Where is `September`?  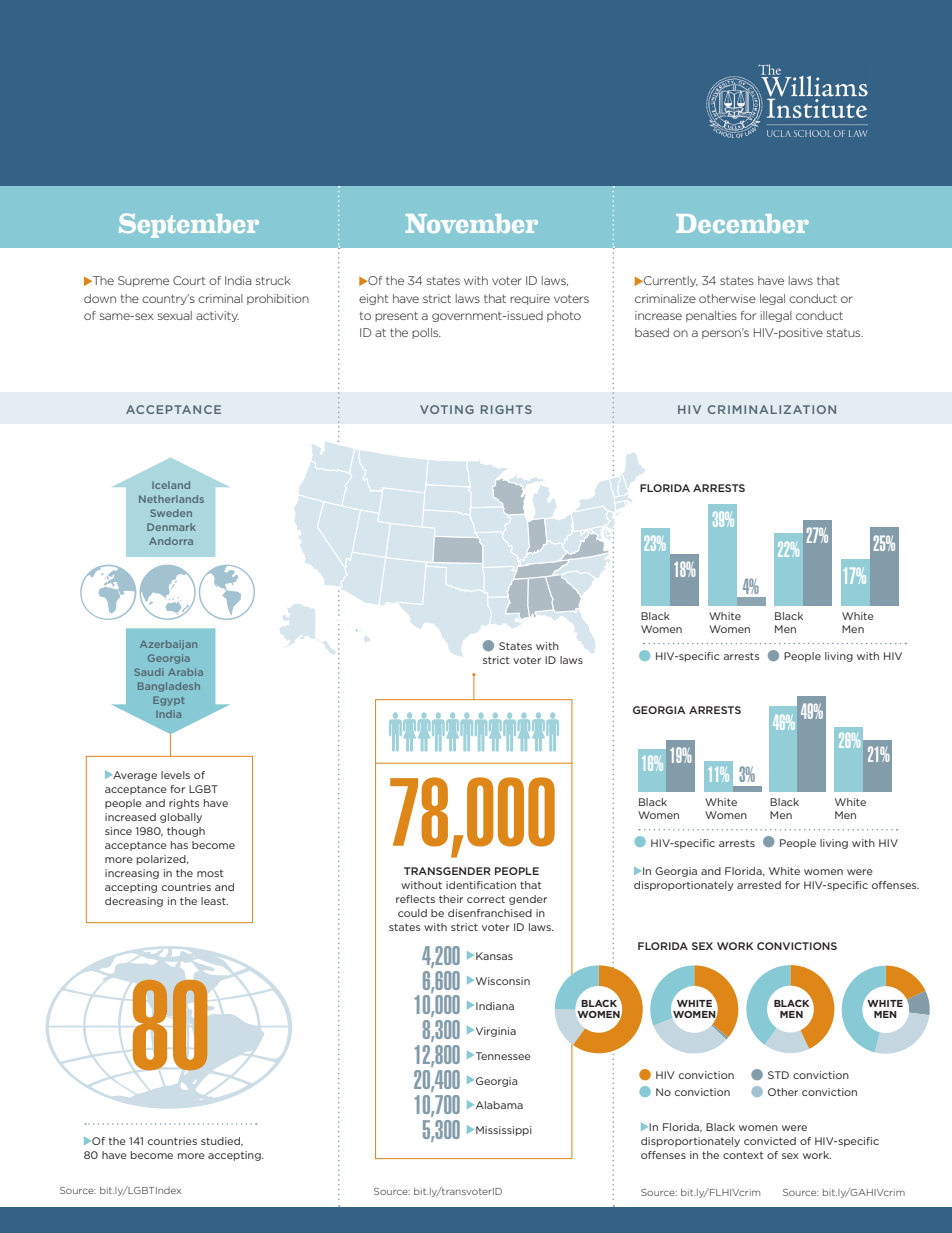
September is located at coordinates (189, 225).
